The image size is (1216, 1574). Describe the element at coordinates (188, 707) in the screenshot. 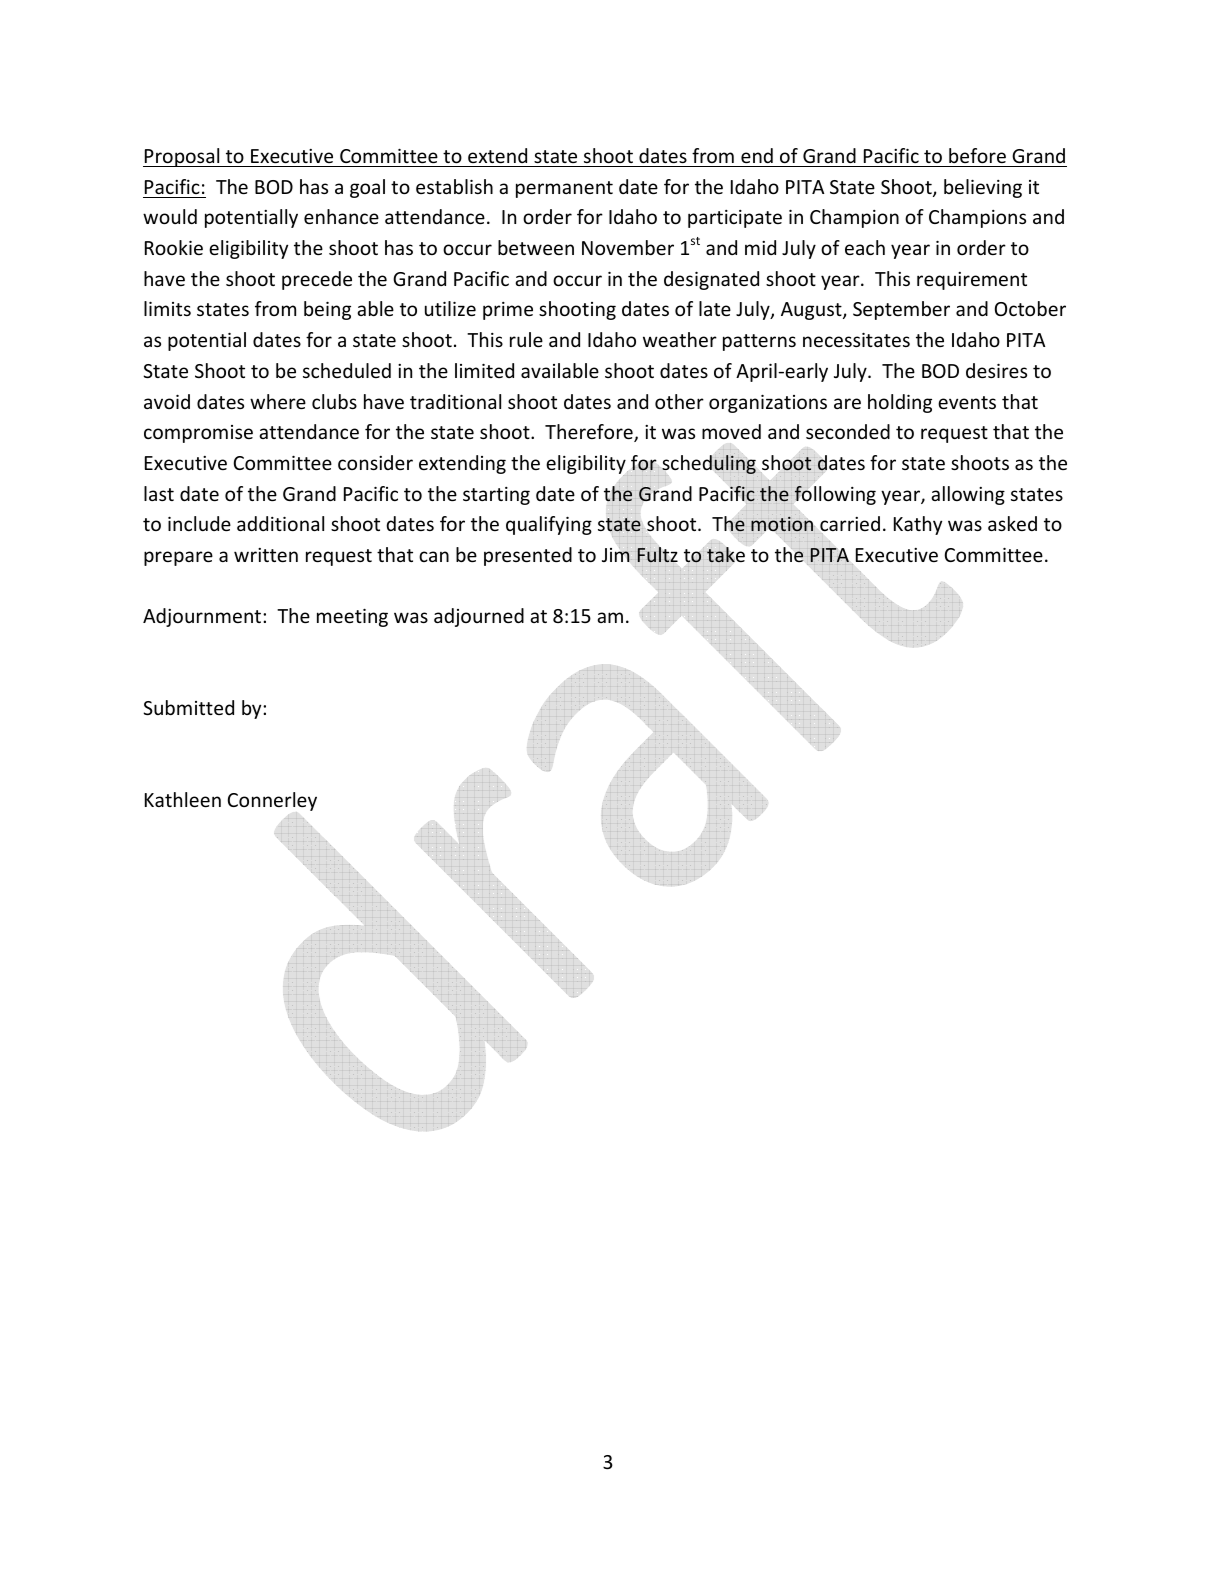

I see `Submitted` at that location.
